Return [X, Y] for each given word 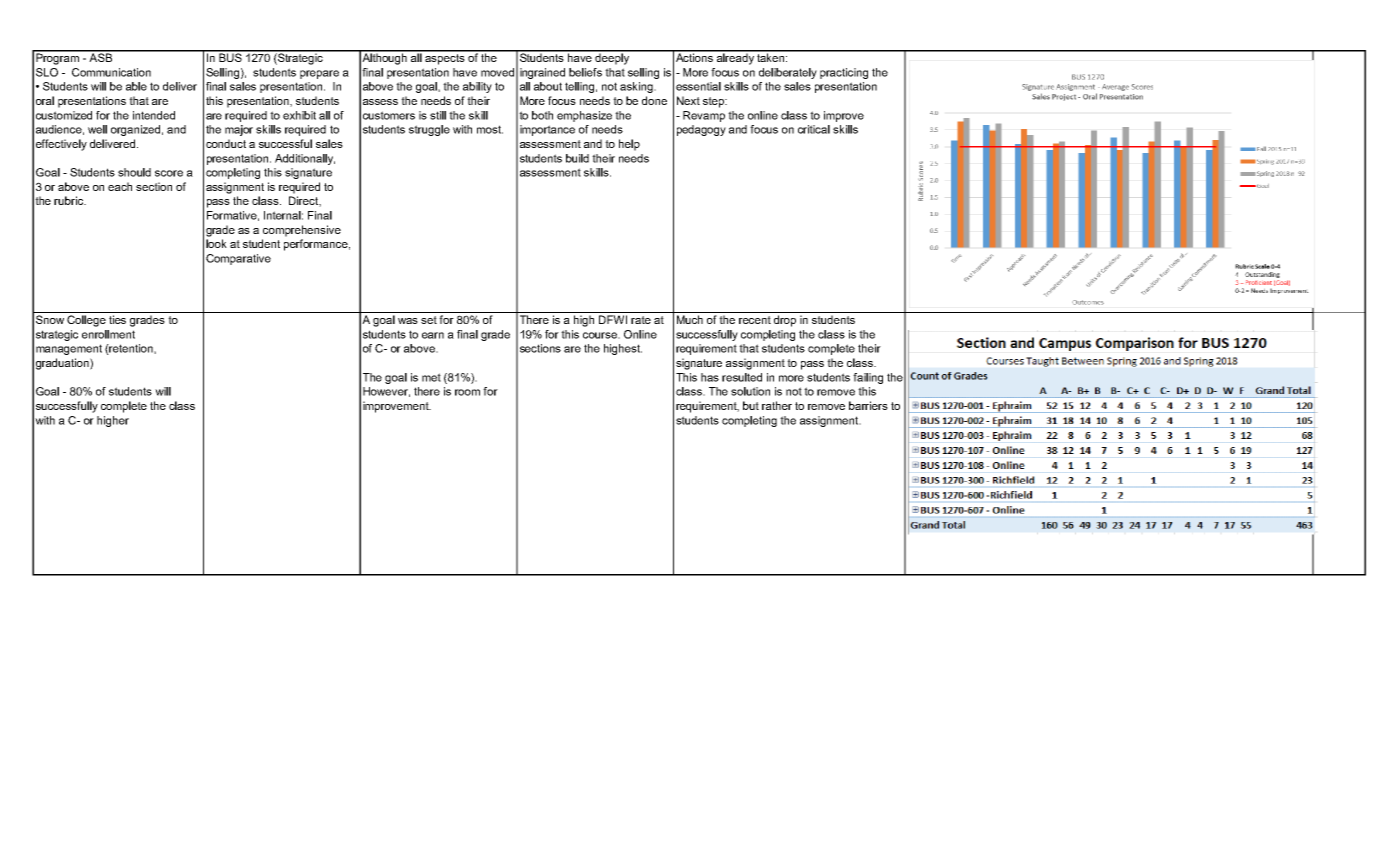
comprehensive [302, 231]
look [216, 243]
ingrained [542, 73]
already [735, 58]
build [577, 158]
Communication [111, 72]
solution [750, 391]
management [69, 349]
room [467, 392]
